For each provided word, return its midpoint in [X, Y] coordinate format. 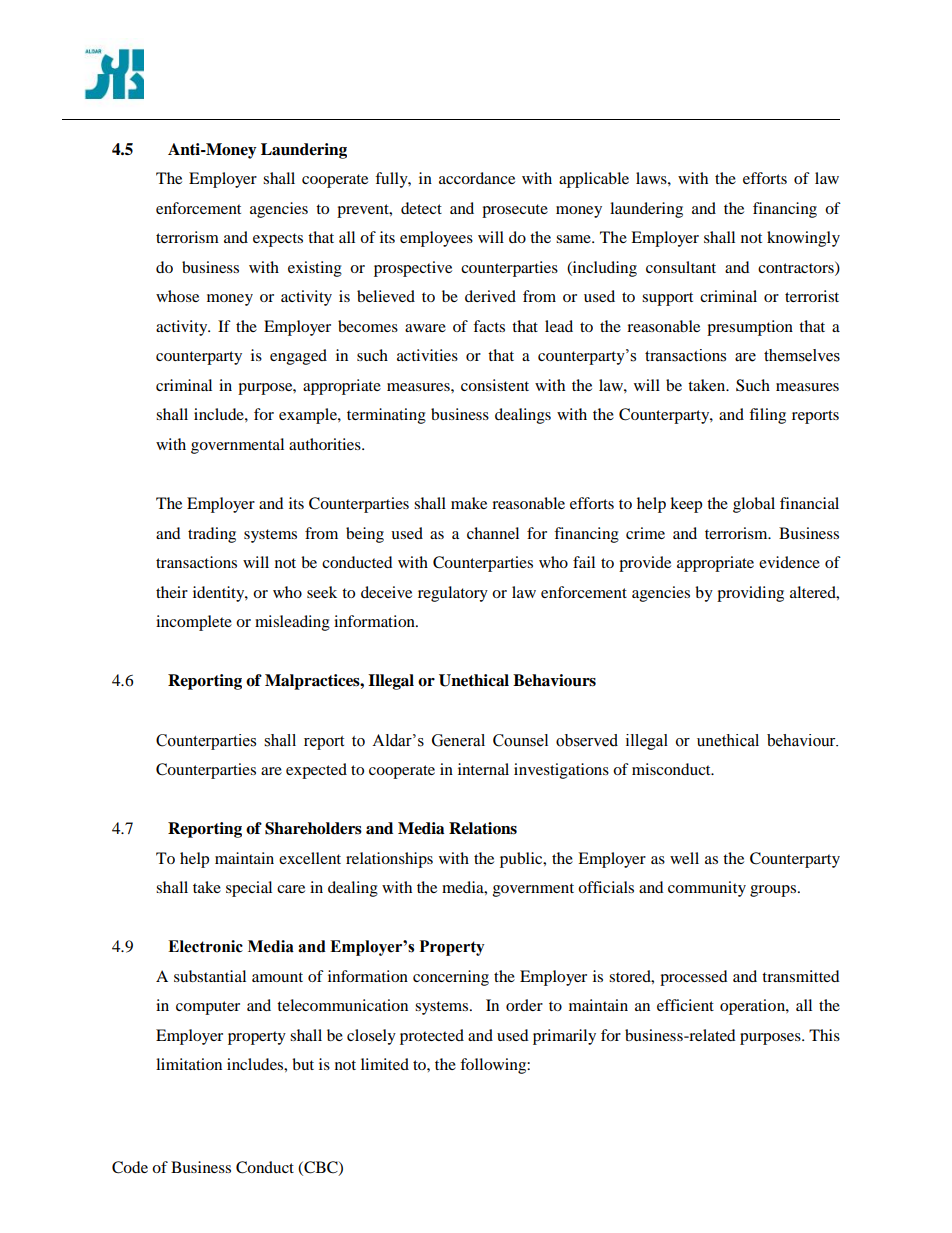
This [824, 1035]
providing [750, 594]
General [458, 740]
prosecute [515, 211]
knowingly [803, 239]
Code [130, 1167]
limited [385, 1064]
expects [278, 240]
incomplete [194, 623]
